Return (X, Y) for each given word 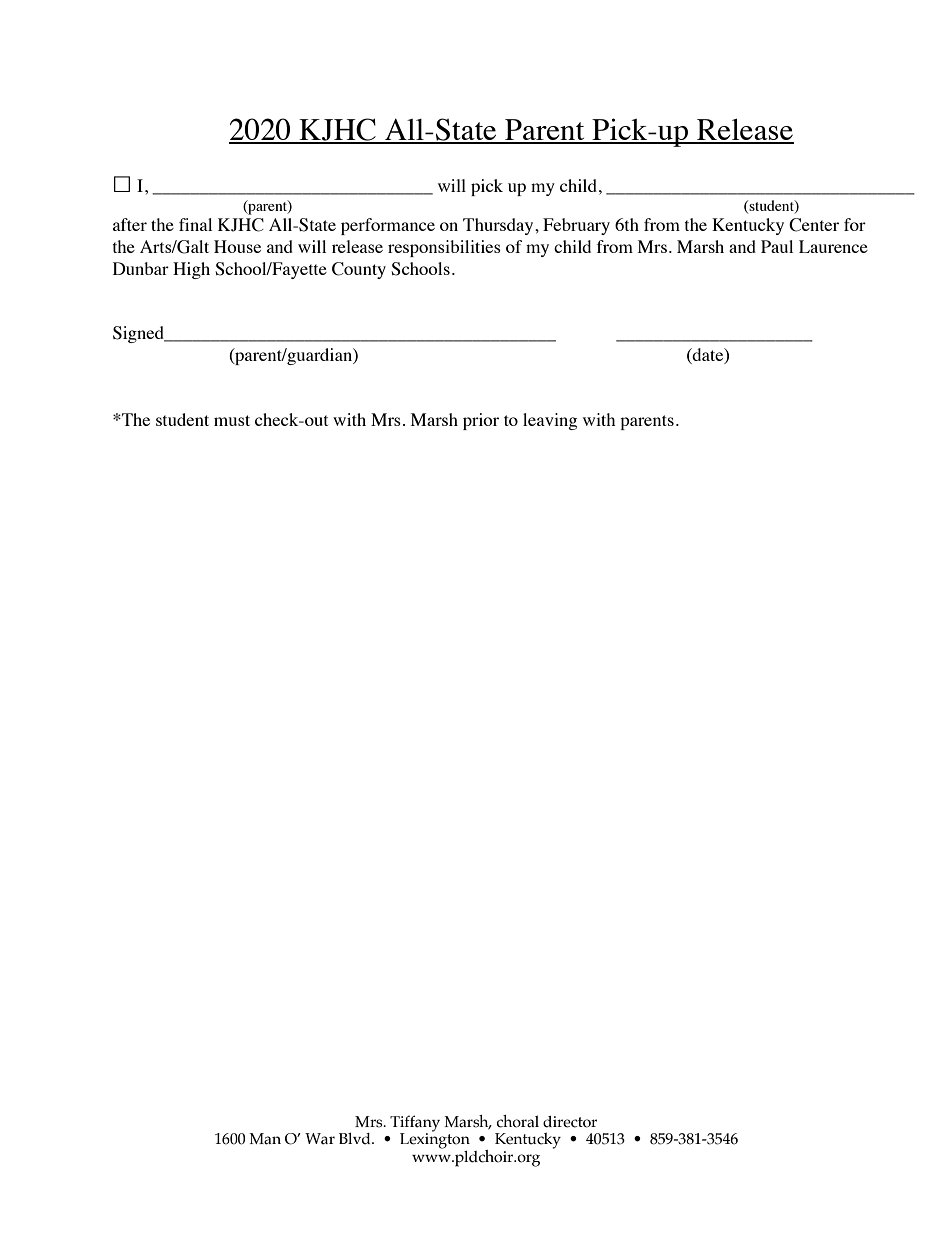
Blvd (356, 1139)
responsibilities (444, 248)
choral (518, 1121)
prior (481, 421)
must (232, 420)
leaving (550, 421)
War (320, 1139)
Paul (777, 246)
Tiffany (415, 1124)
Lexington (435, 1140)
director (570, 1122)
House (237, 246)
